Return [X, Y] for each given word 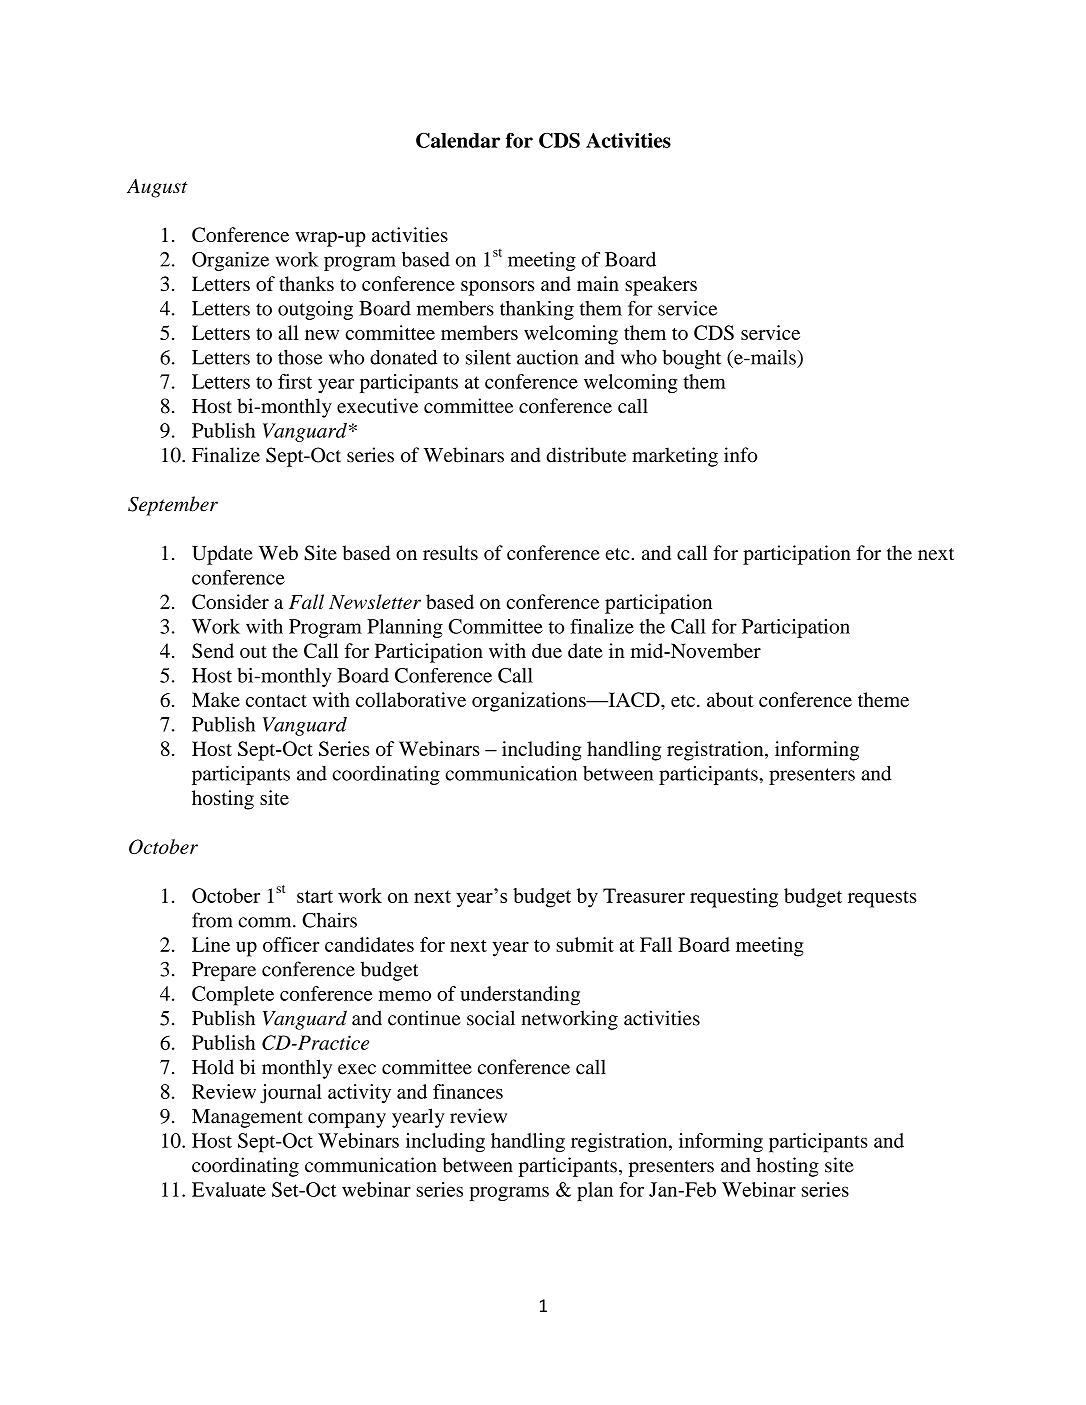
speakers [661, 286]
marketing [675, 457]
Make [216, 699]
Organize [230, 261]
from [212, 920]
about [730, 699]
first [295, 381]
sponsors [498, 288]
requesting [734, 898]
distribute [586, 455]
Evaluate [229, 1189]
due [547, 650]
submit [585, 944]
